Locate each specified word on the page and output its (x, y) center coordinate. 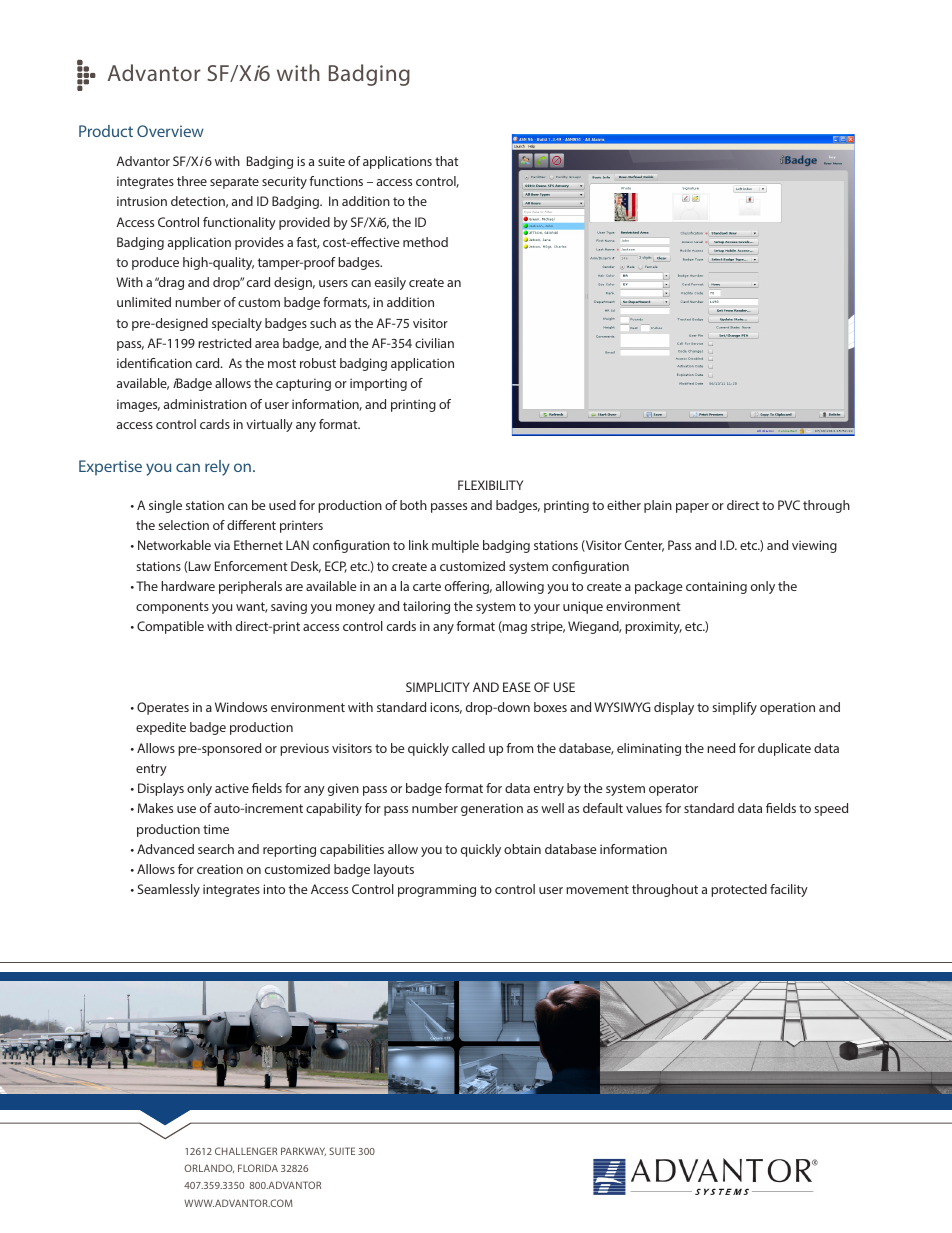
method (425, 242)
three (192, 181)
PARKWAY (303, 1151)
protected (739, 890)
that (446, 161)
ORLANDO (209, 1168)
